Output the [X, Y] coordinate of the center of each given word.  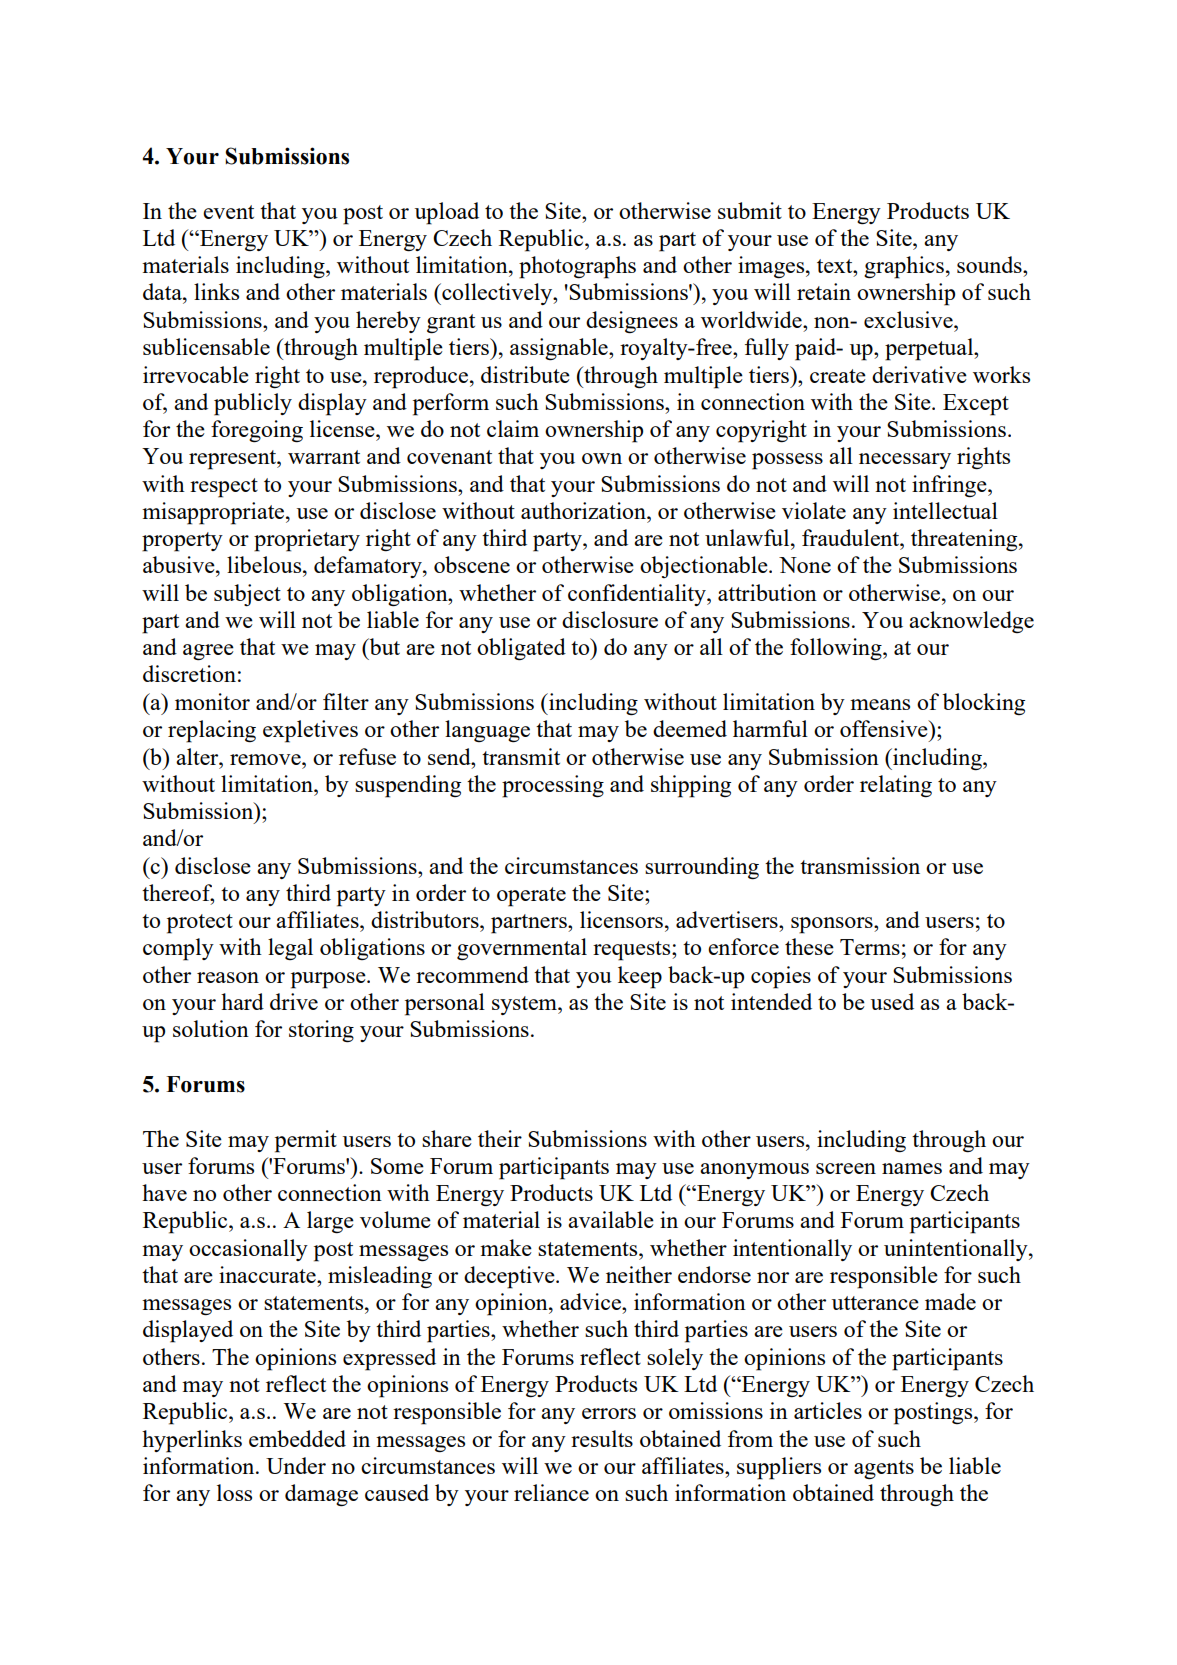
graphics [904, 267]
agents [884, 1469]
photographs [577, 267]
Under [296, 1465]
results [602, 1438]
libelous [265, 564]
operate [531, 897]
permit [306, 1141]
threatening [965, 540]
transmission [860, 865]
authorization [584, 510]
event [228, 212]
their [500, 1138]
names [912, 1168]
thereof [178, 894]
